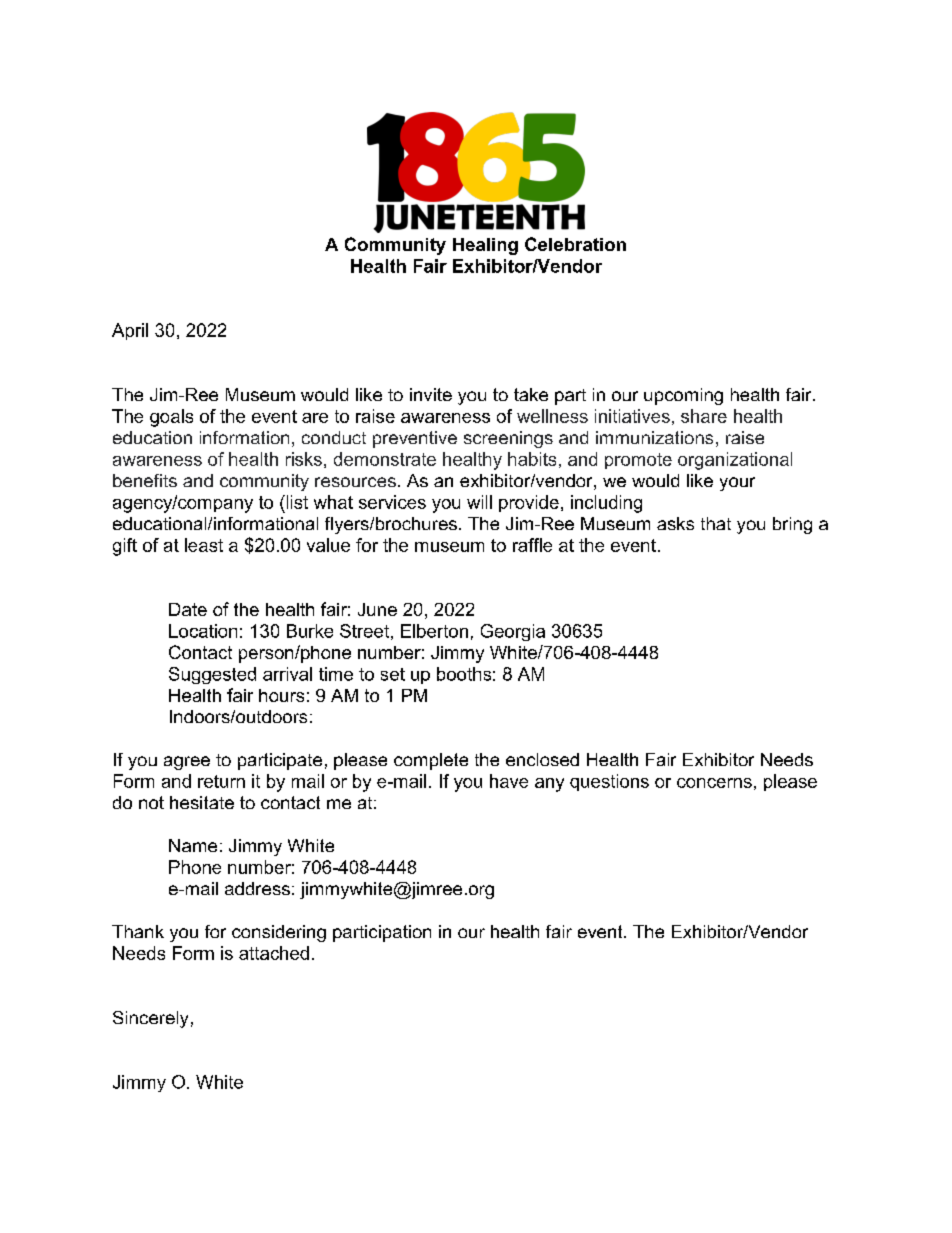 The width and height of the document is (952, 1233). I want to click on April, so click(130, 331).
